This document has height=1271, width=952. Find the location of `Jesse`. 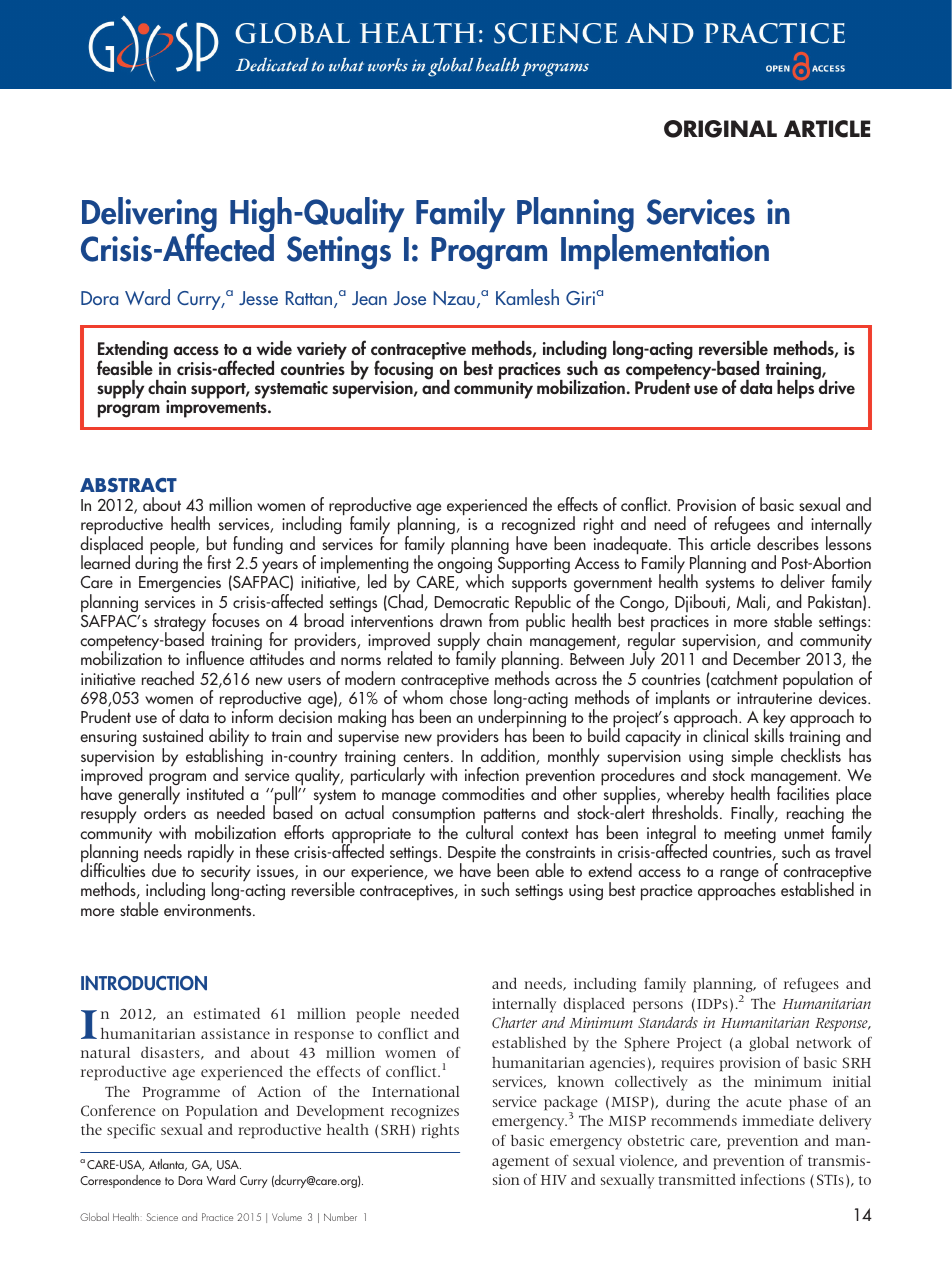

Jesse is located at coordinates (258, 298).
